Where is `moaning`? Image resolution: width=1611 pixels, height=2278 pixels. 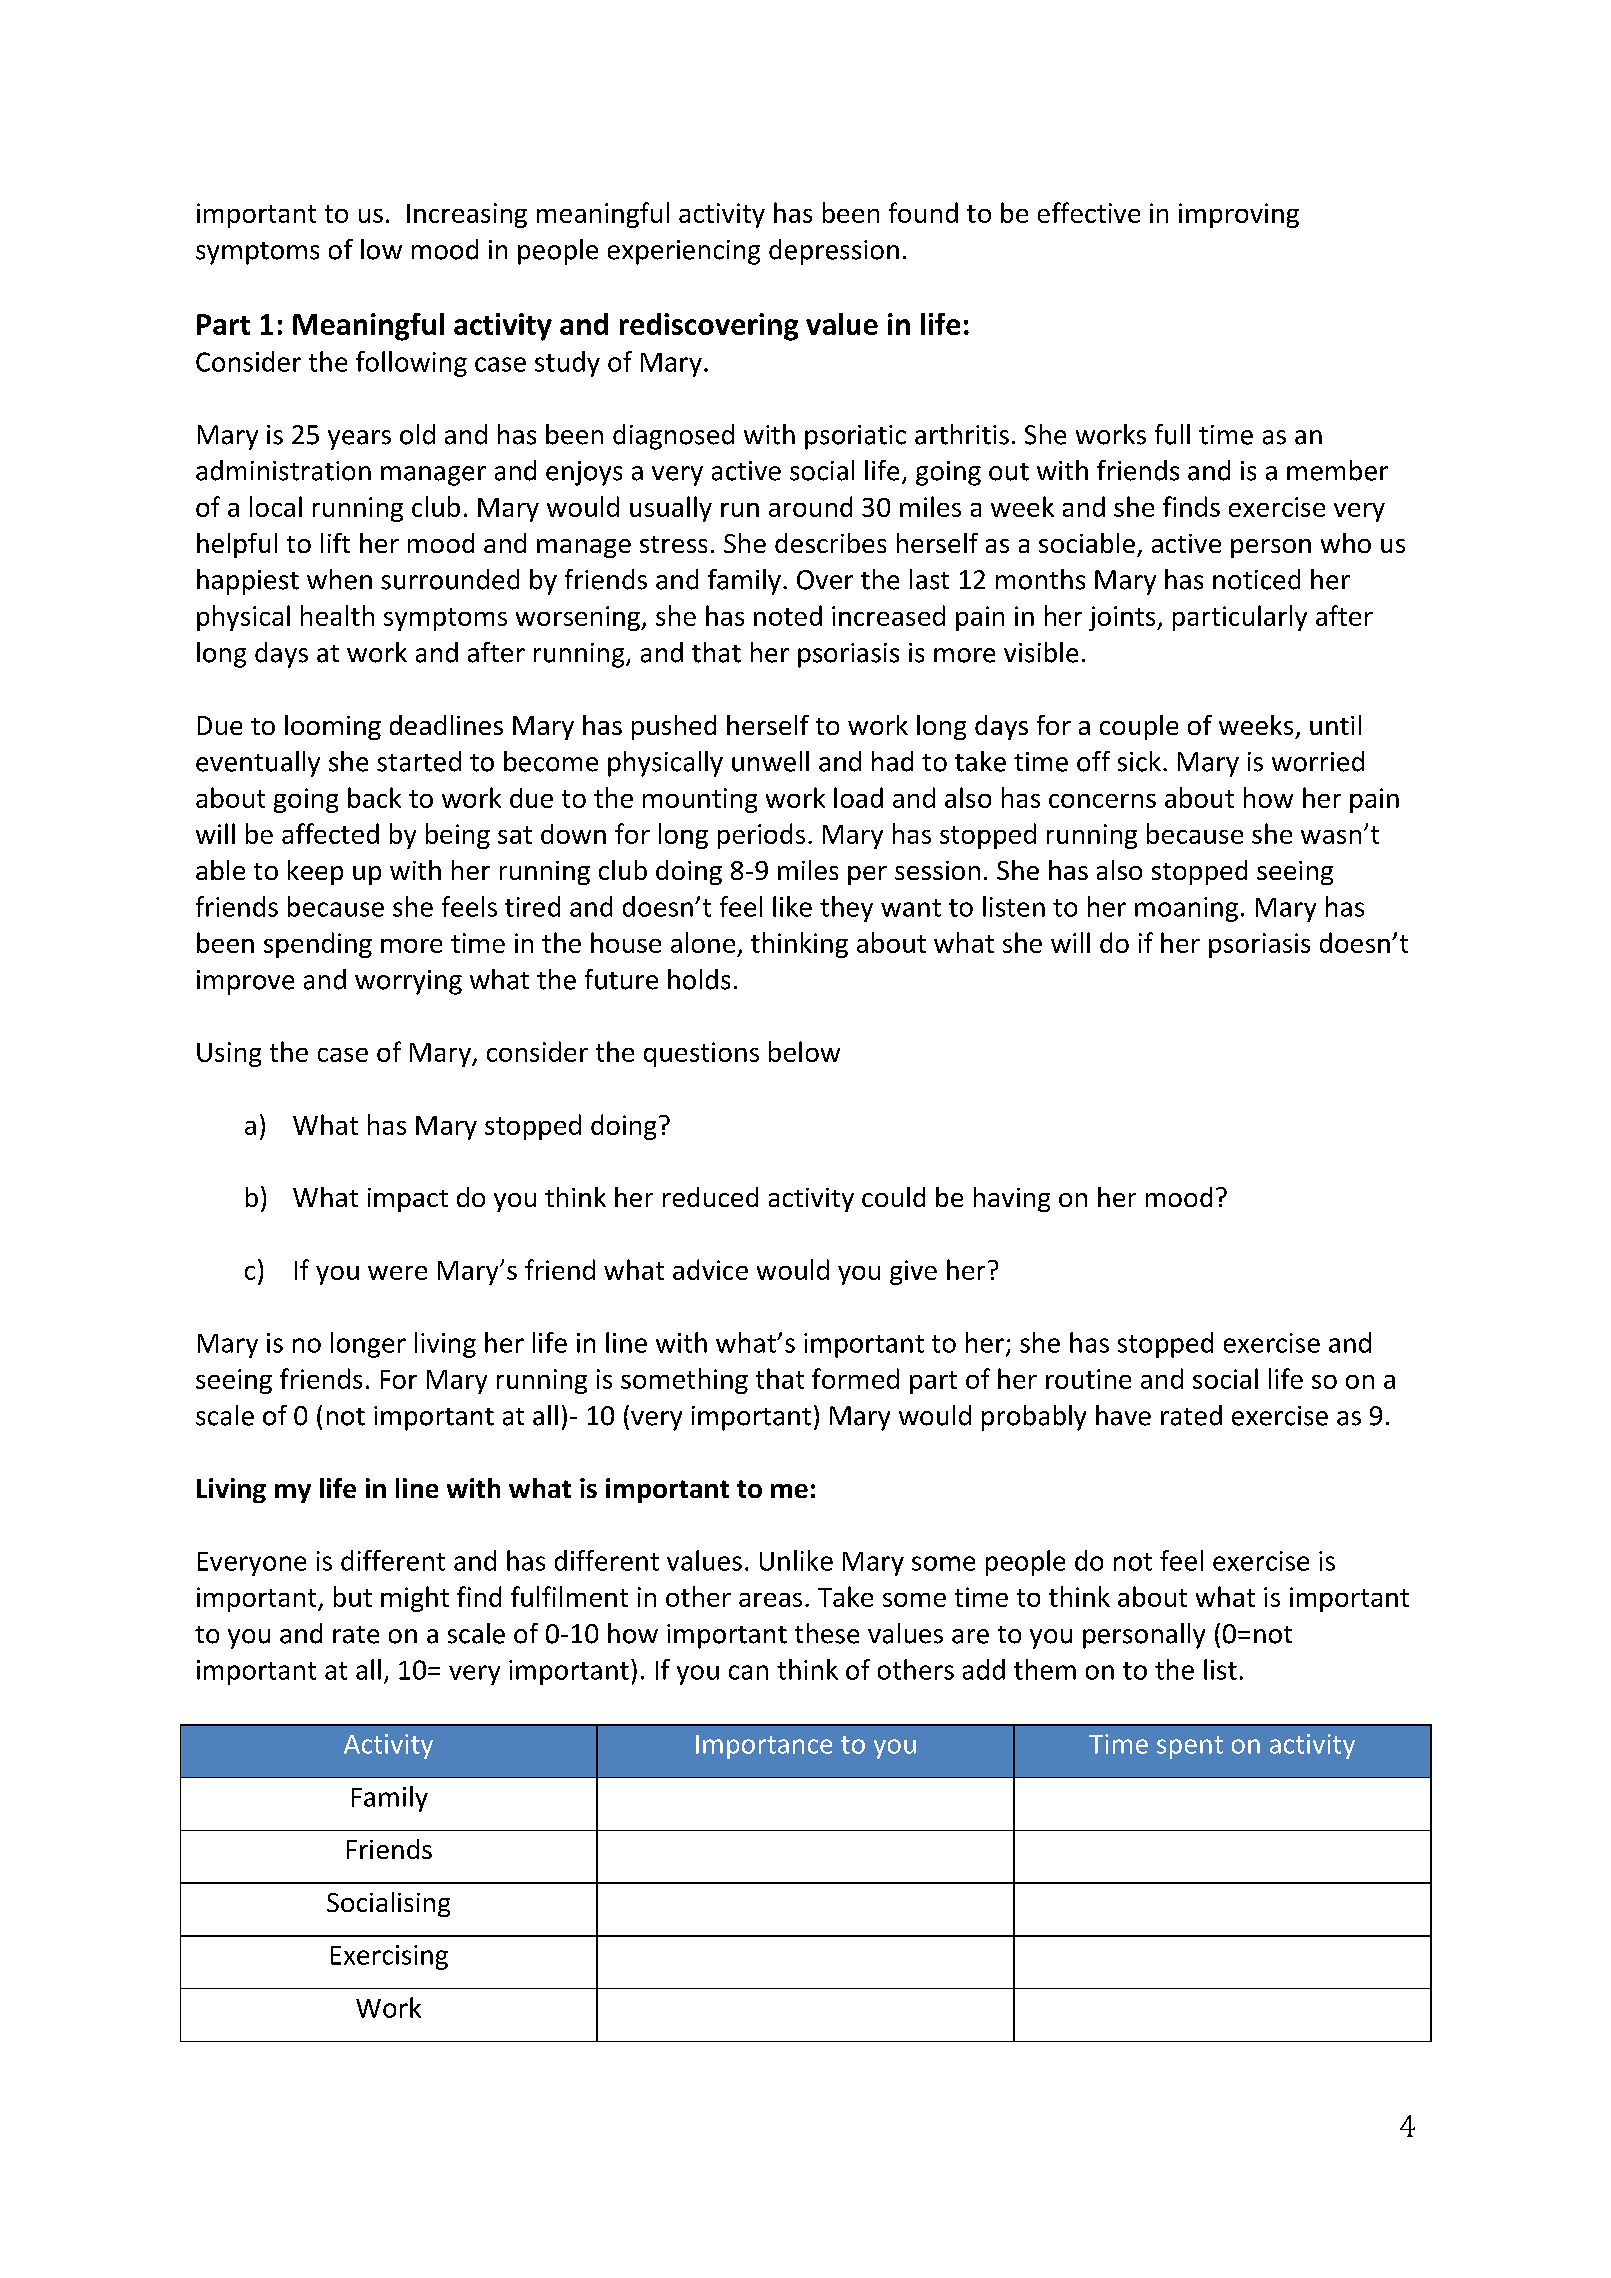
moaning is located at coordinates (1186, 909).
